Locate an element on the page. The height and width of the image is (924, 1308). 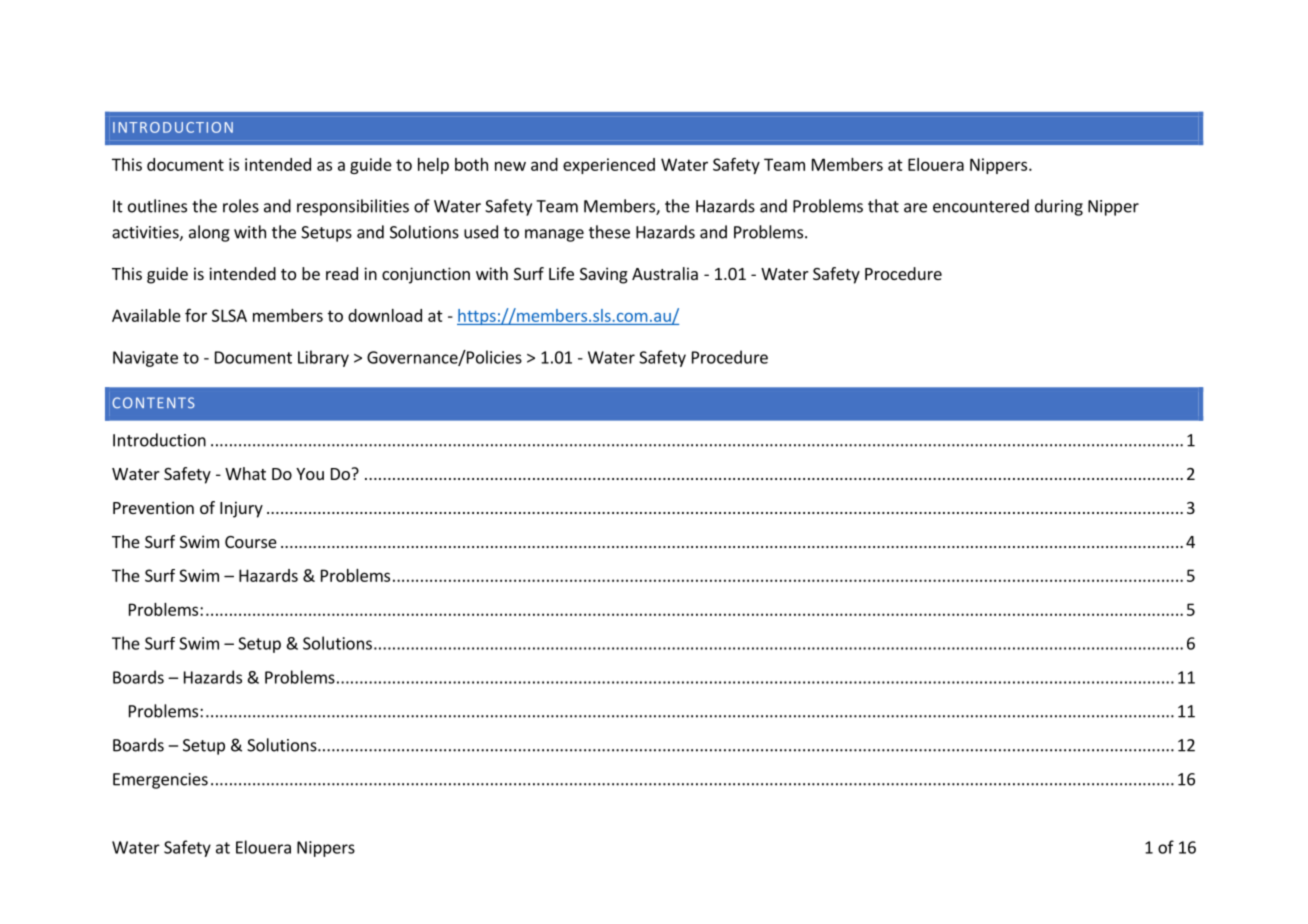
download is located at coordinates (385, 315).
